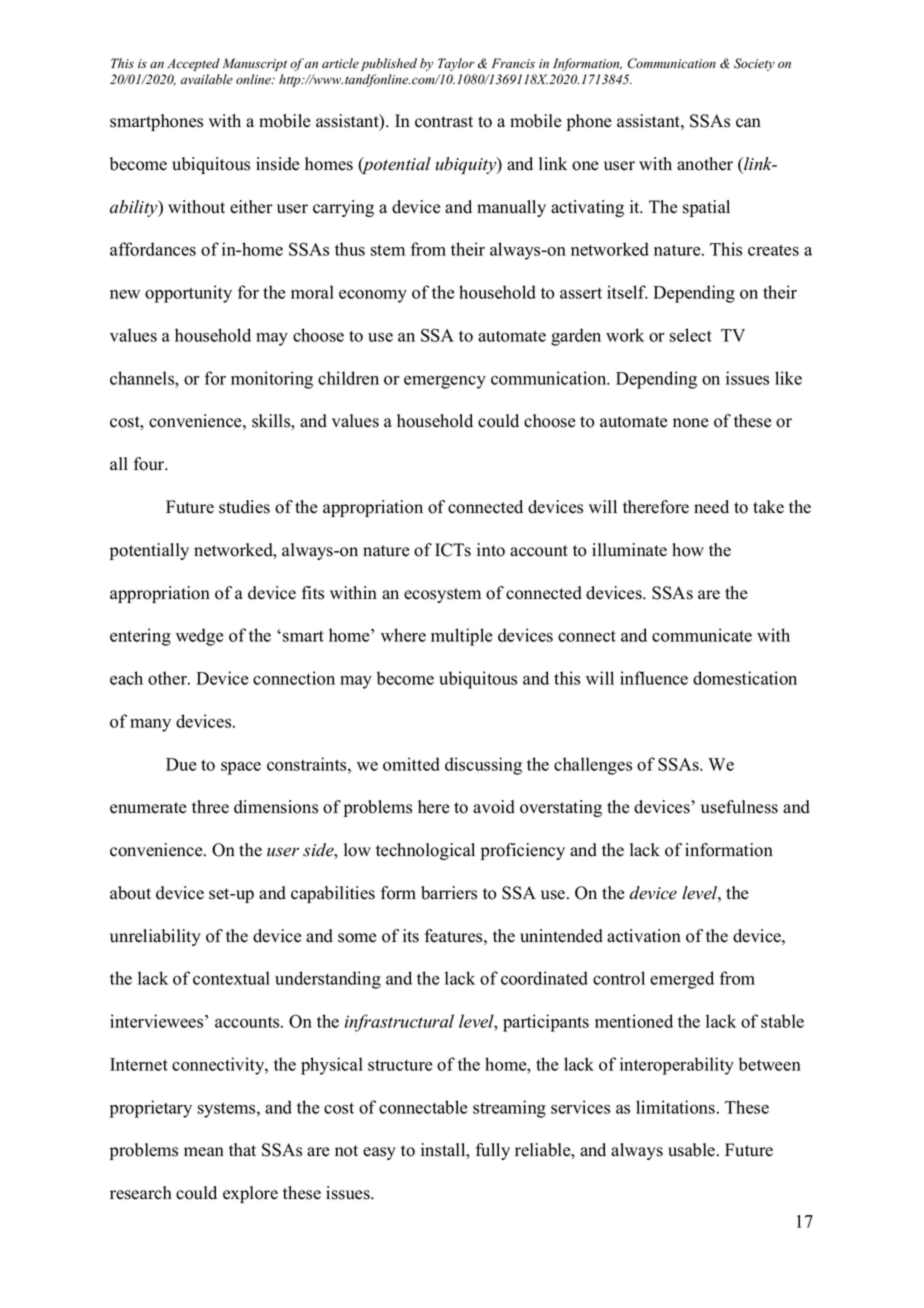 Image resolution: width=924 pixels, height=1308 pixels. Describe the element at coordinates (444, 122) in the document. I see `contrast` at that location.
